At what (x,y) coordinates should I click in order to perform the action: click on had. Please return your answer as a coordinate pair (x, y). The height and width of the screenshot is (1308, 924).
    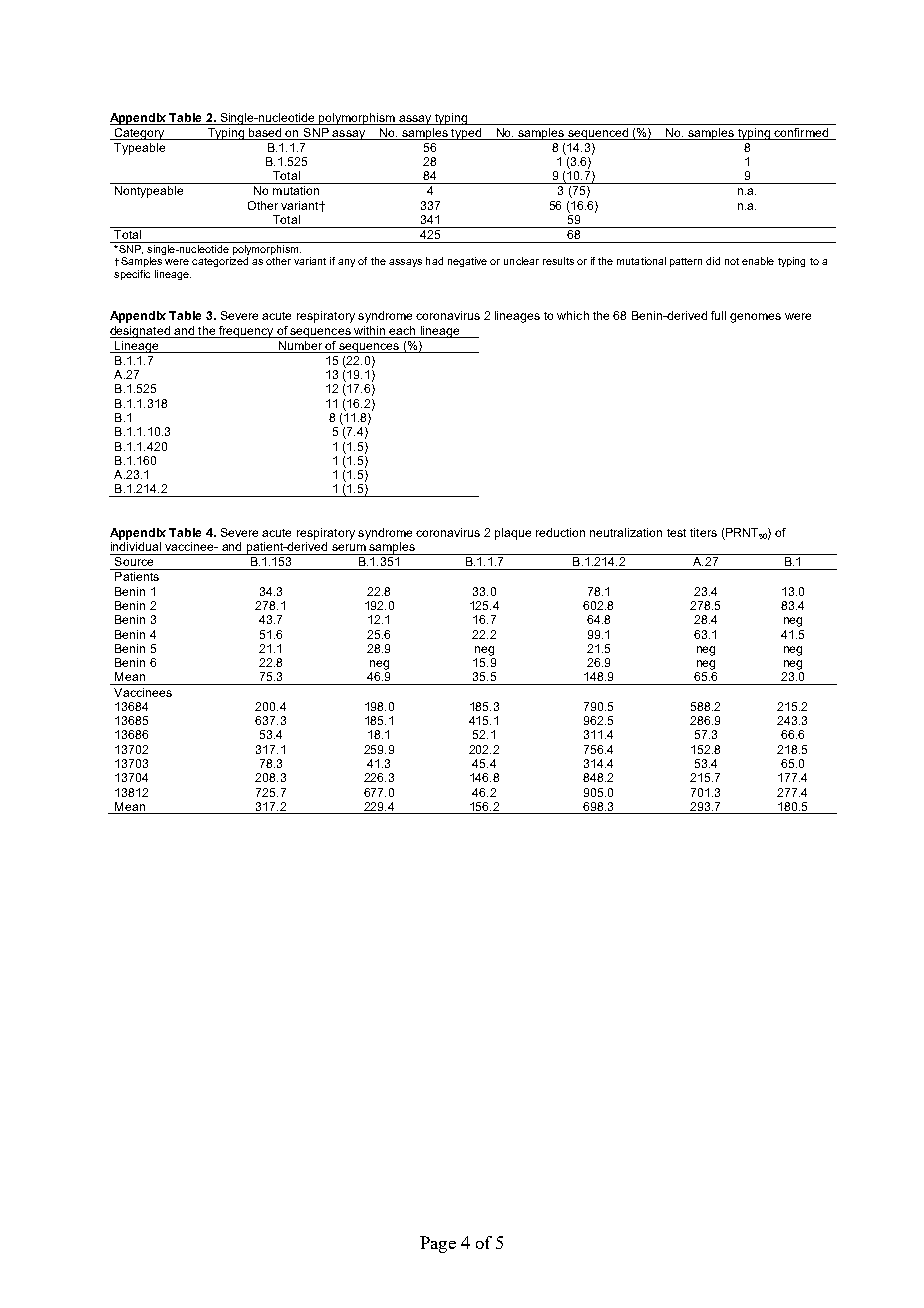
    Looking at the image, I should click on (434, 261).
